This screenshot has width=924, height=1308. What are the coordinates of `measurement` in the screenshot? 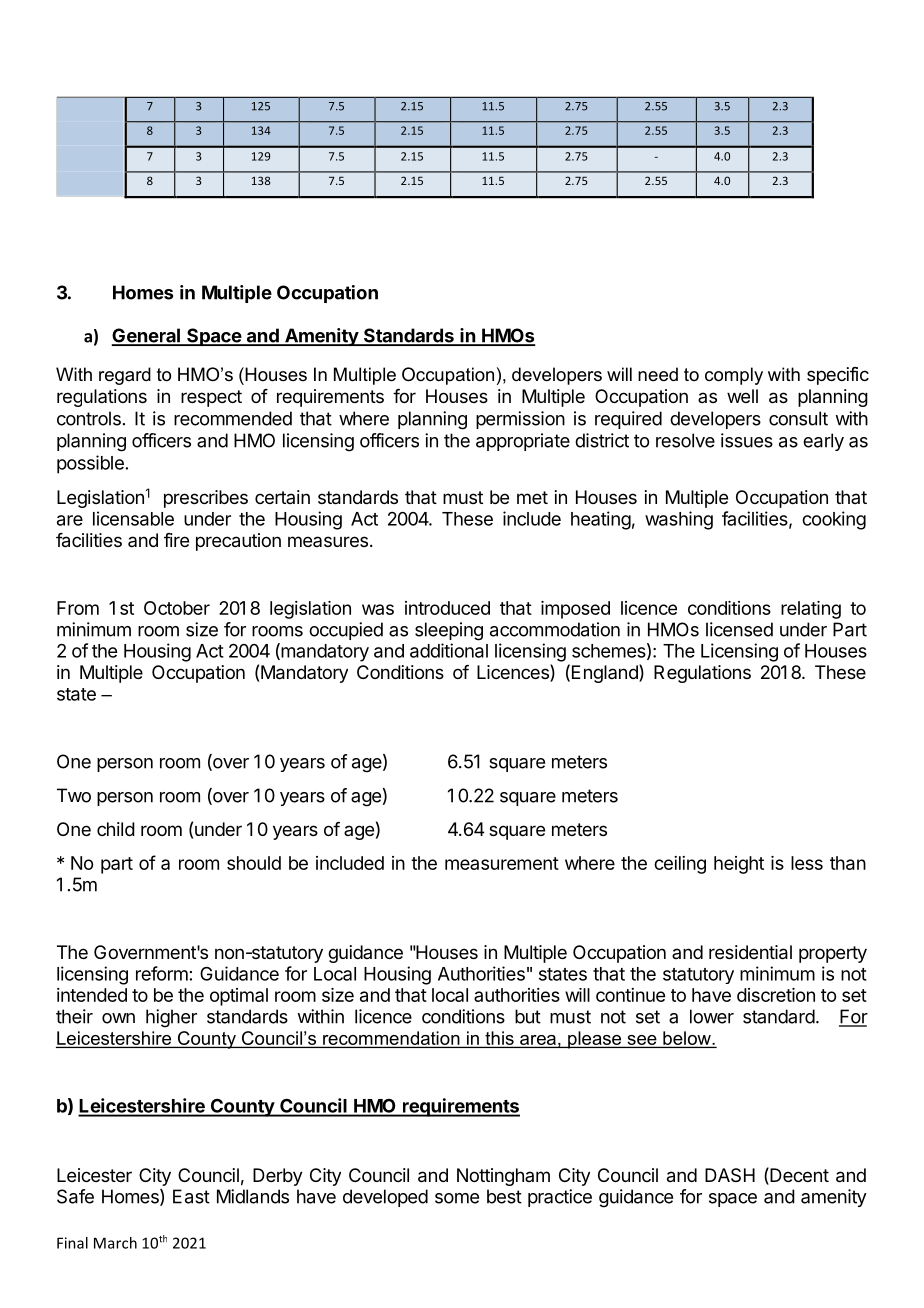 It's located at (502, 863).
